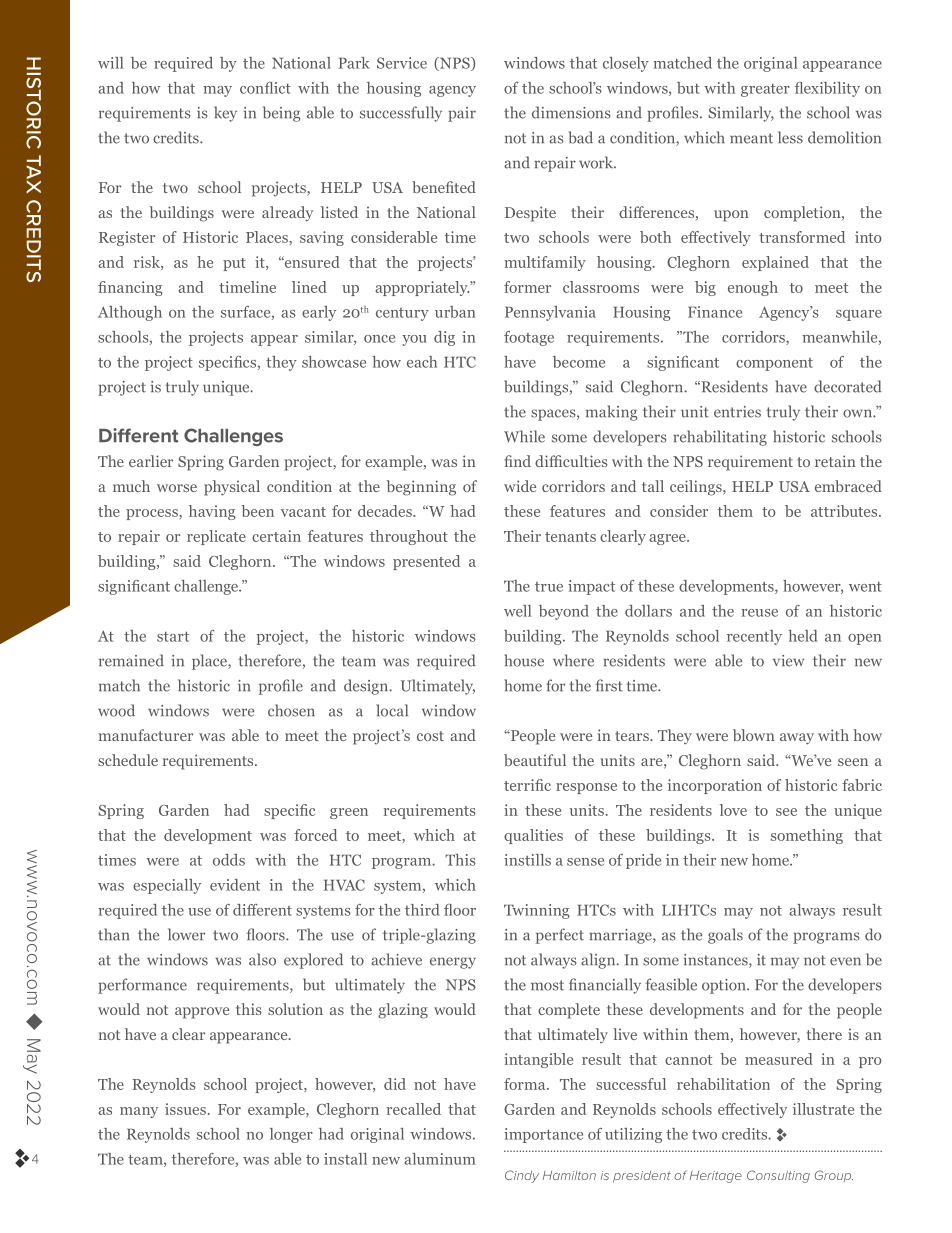 This image has height=1233, width=952. I want to click on key, so click(225, 114).
